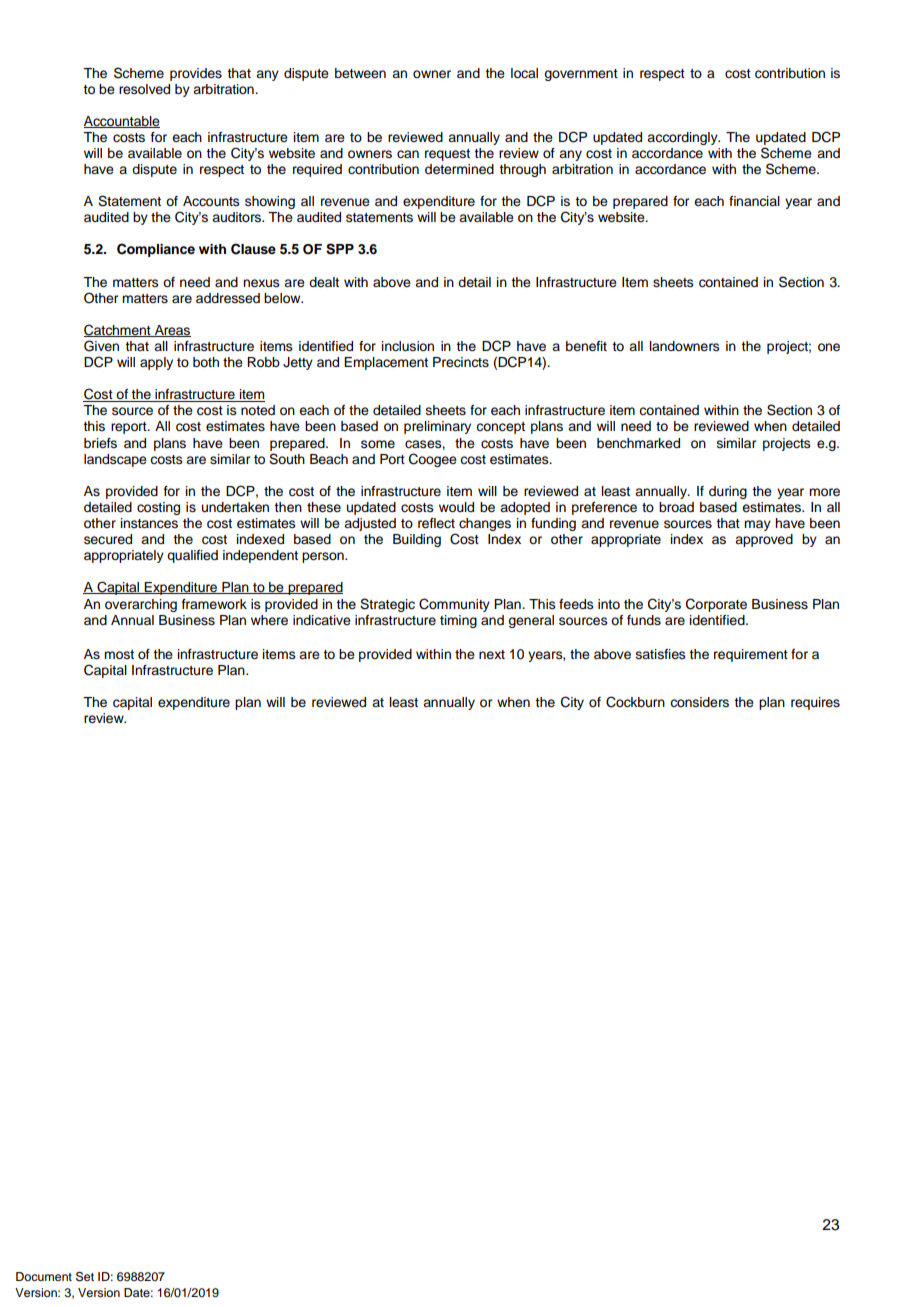 This screenshot has width=924, height=1307. Describe the element at coordinates (751, 655) in the screenshot. I see `requirement` at that location.
